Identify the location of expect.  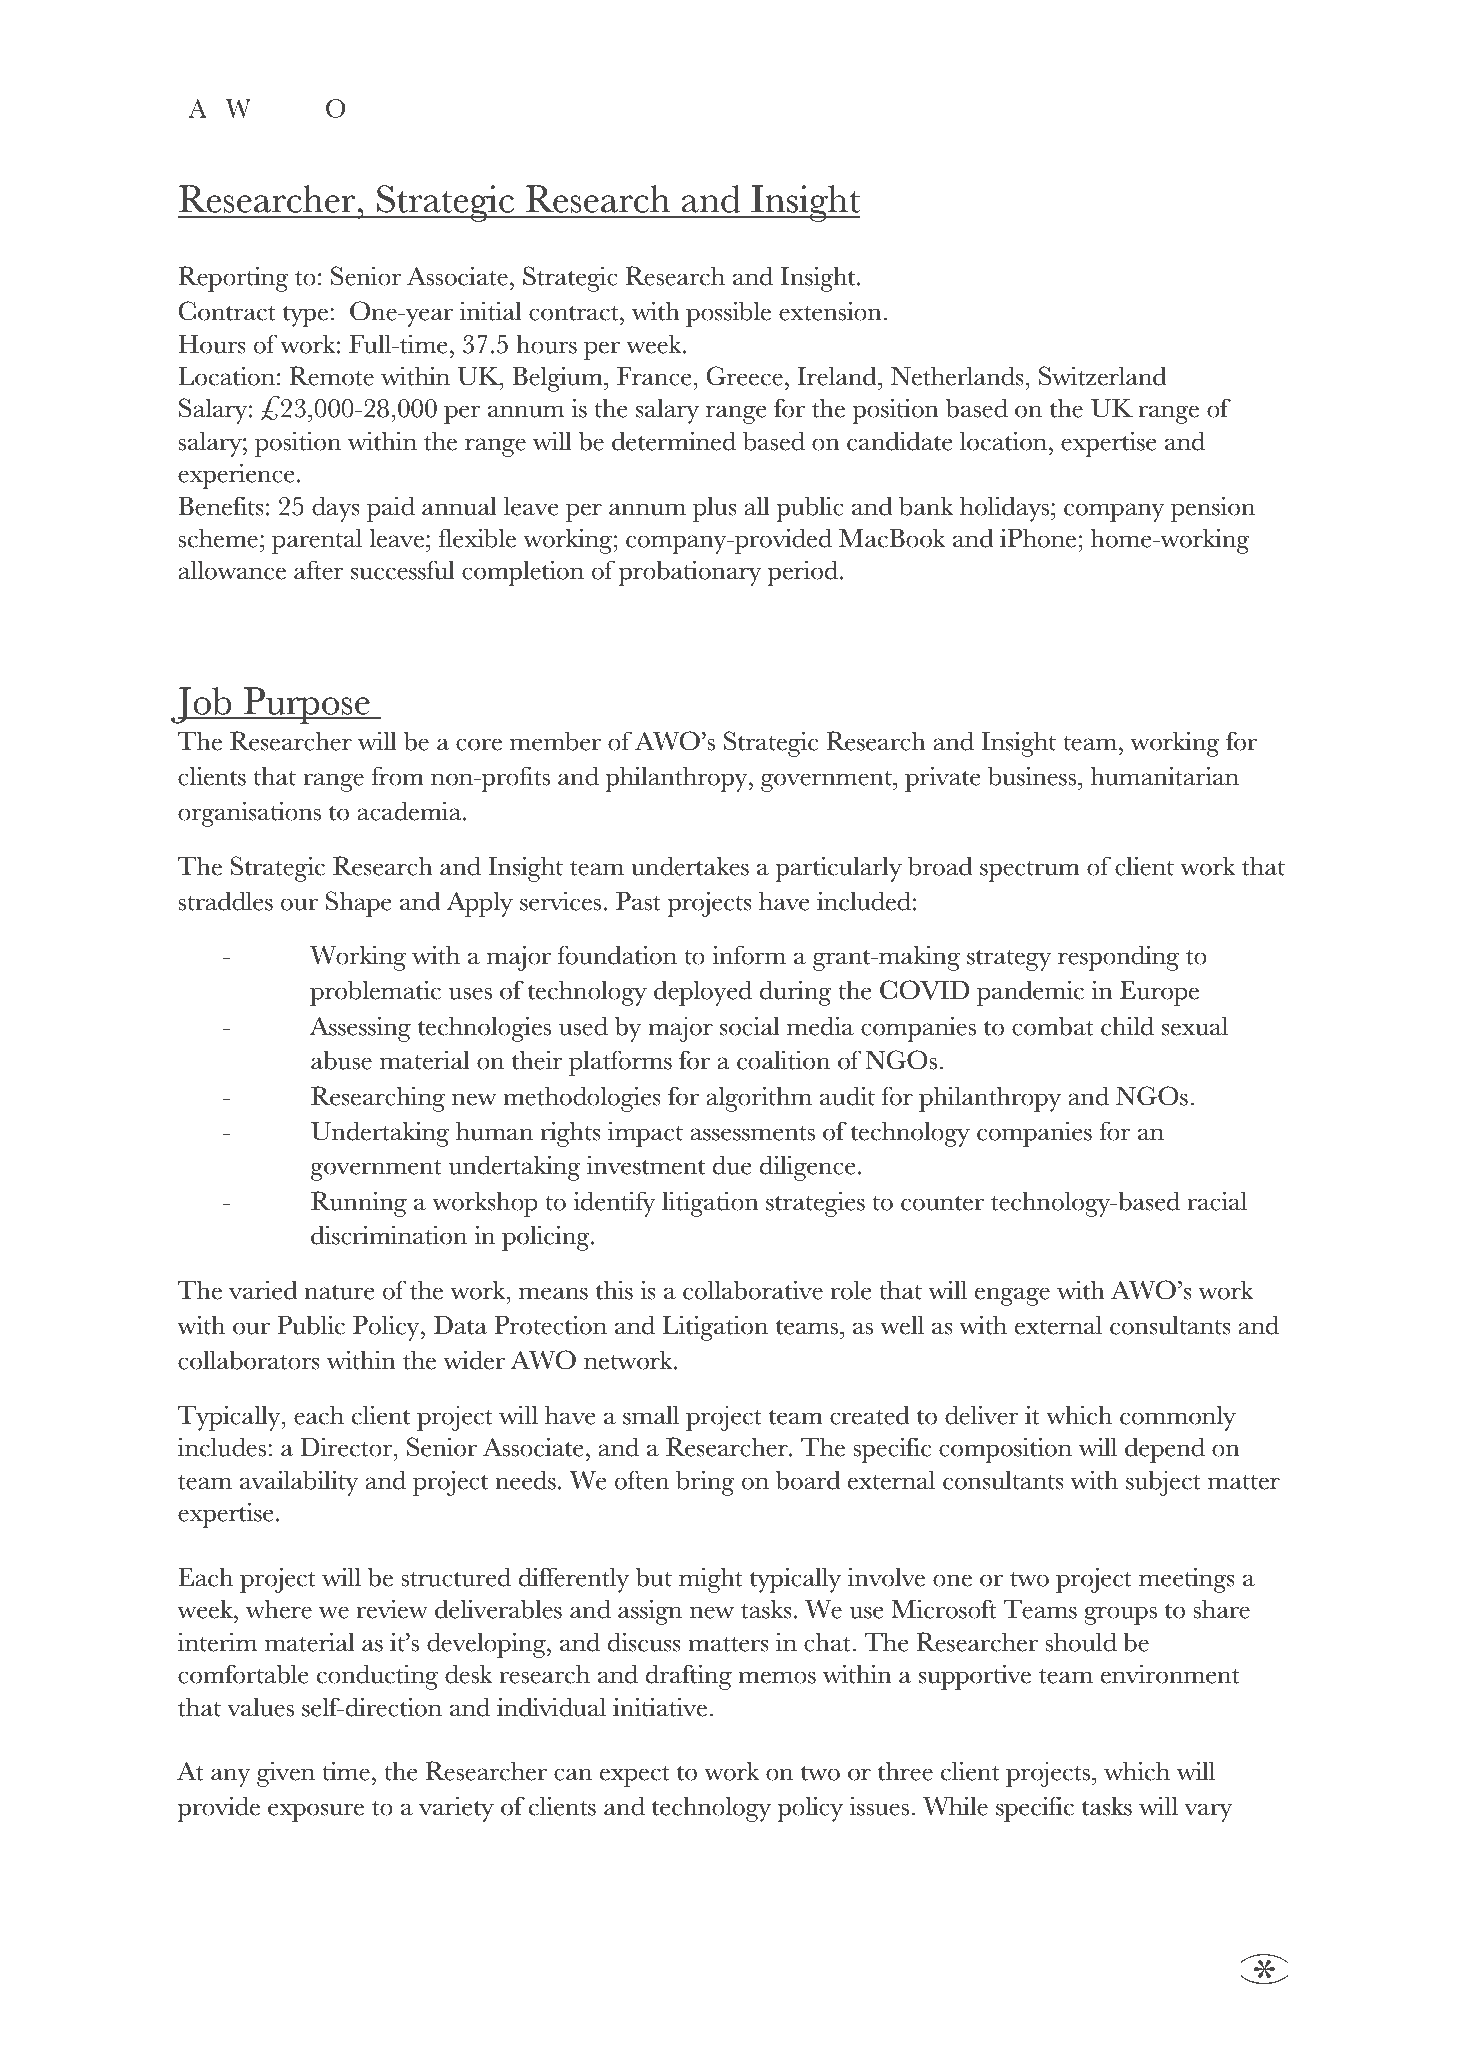
(635, 1776).
